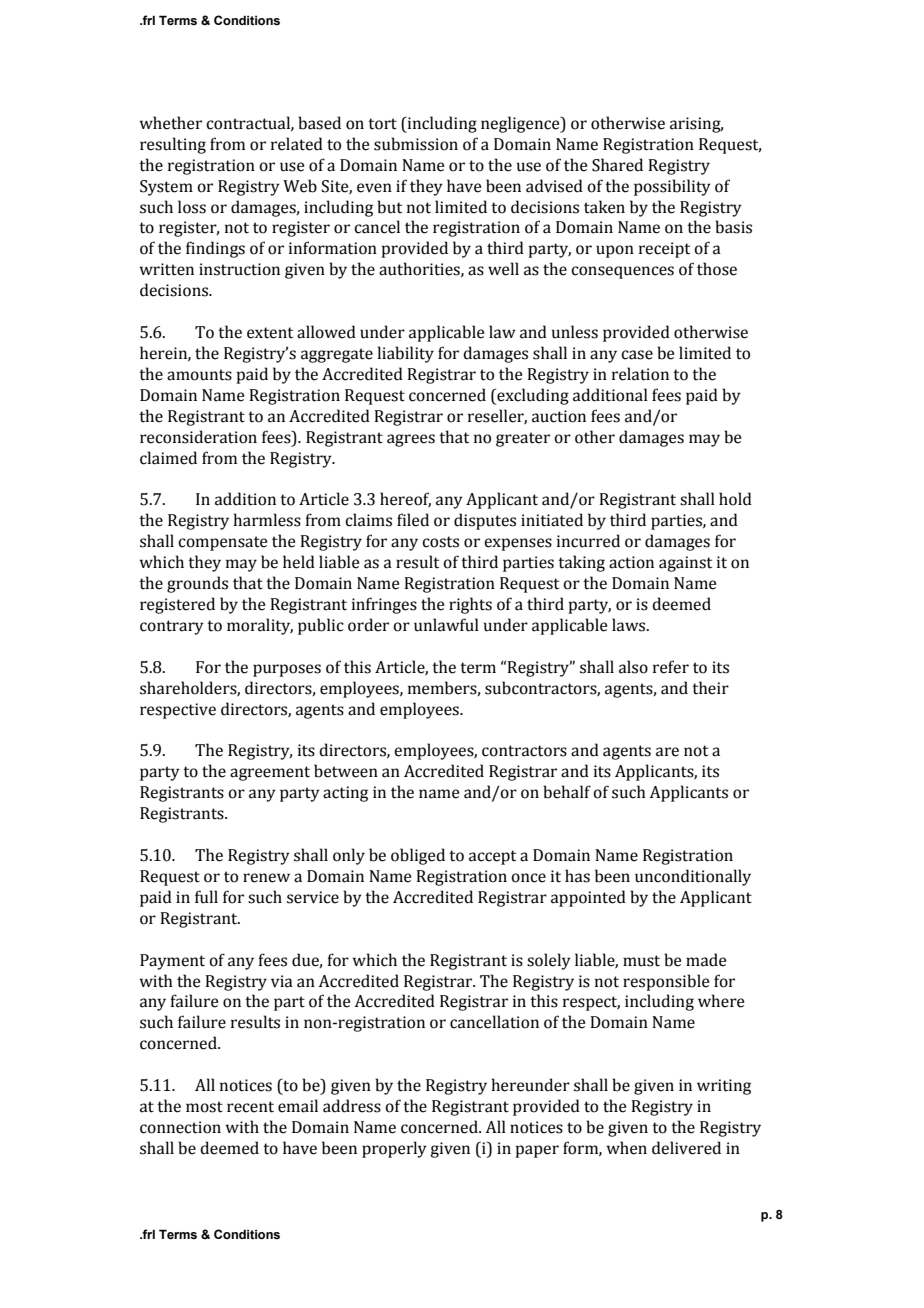 Image resolution: width=924 pixels, height=1308 pixels. What do you see at coordinates (394, 1149) in the screenshot?
I see `properly` at bounding box center [394, 1149].
